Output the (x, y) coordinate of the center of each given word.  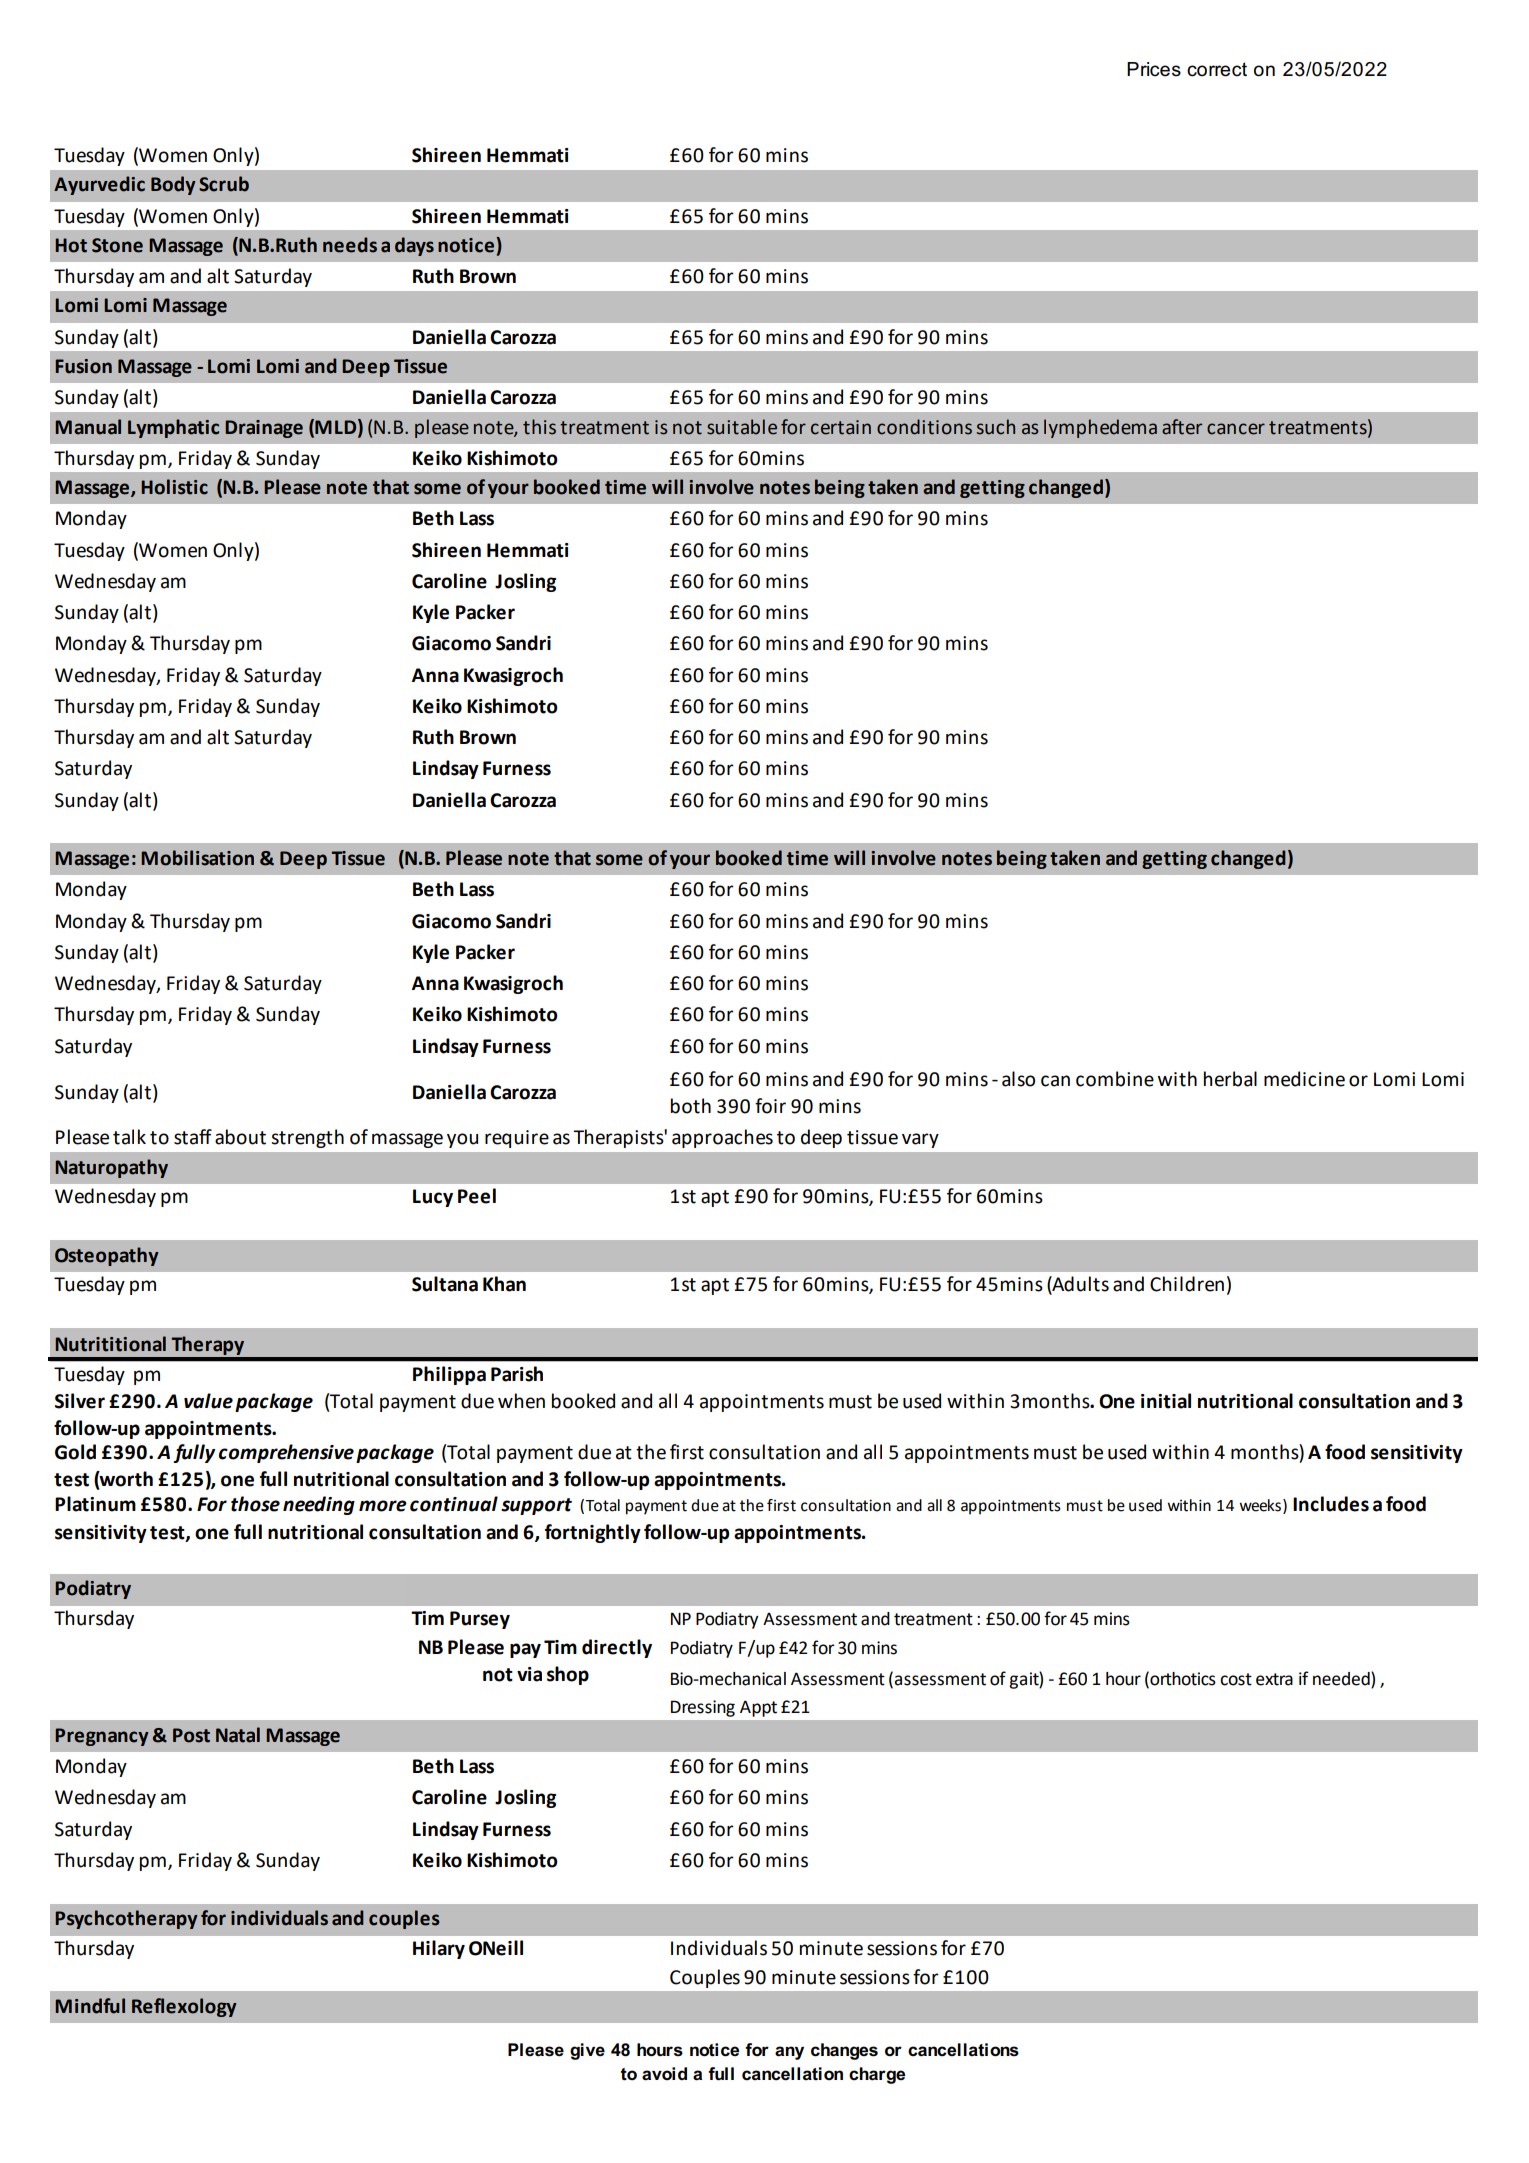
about (240, 1137)
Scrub (224, 184)
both (691, 1106)
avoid (664, 2074)
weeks (1260, 1505)
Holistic (174, 487)
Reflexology (184, 2007)
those (255, 1504)
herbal (1230, 1079)
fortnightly (593, 1533)
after (1182, 427)
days (414, 246)
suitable (742, 427)
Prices (1154, 69)
